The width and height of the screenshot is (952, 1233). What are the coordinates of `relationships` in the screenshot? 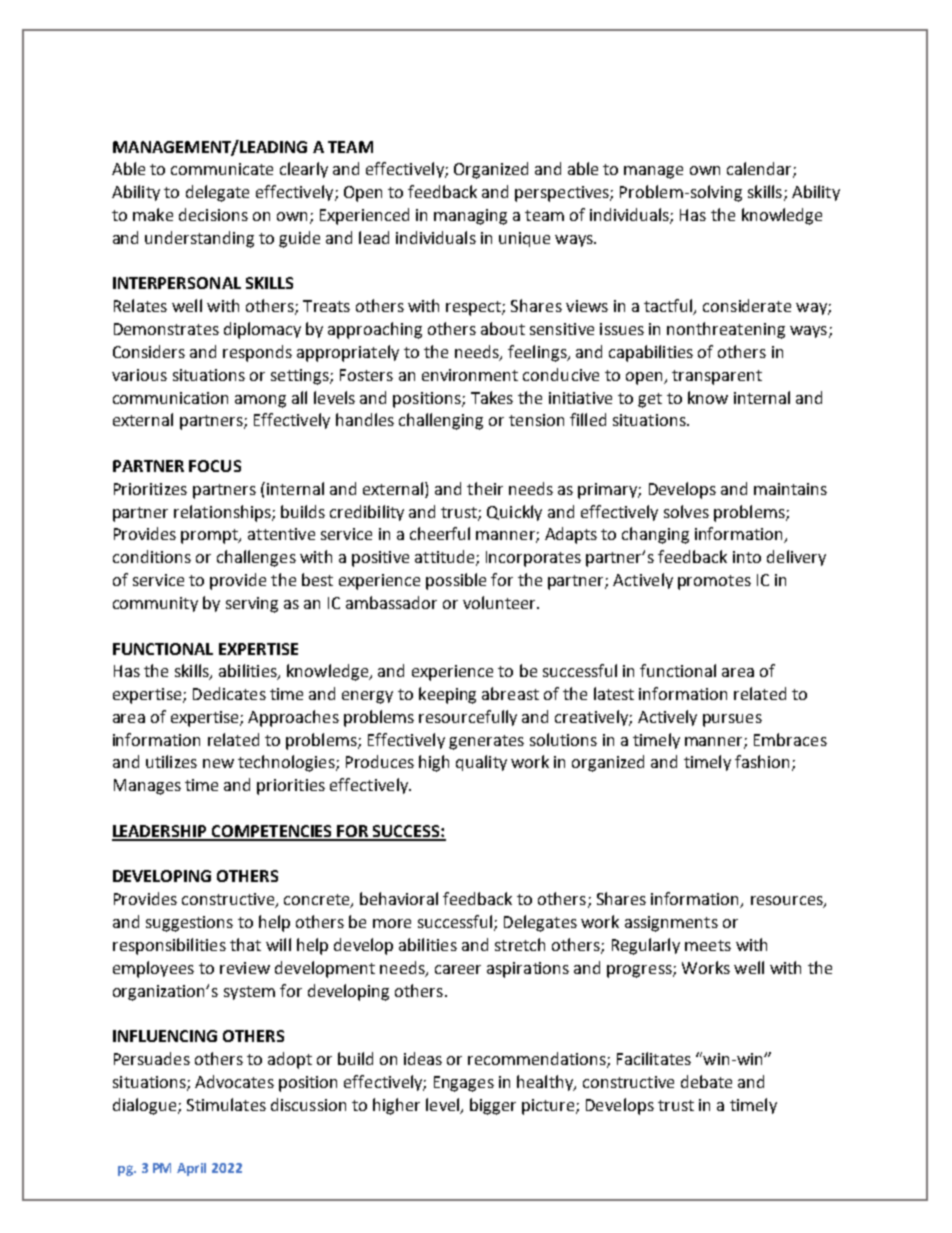 It's located at (223, 513).
